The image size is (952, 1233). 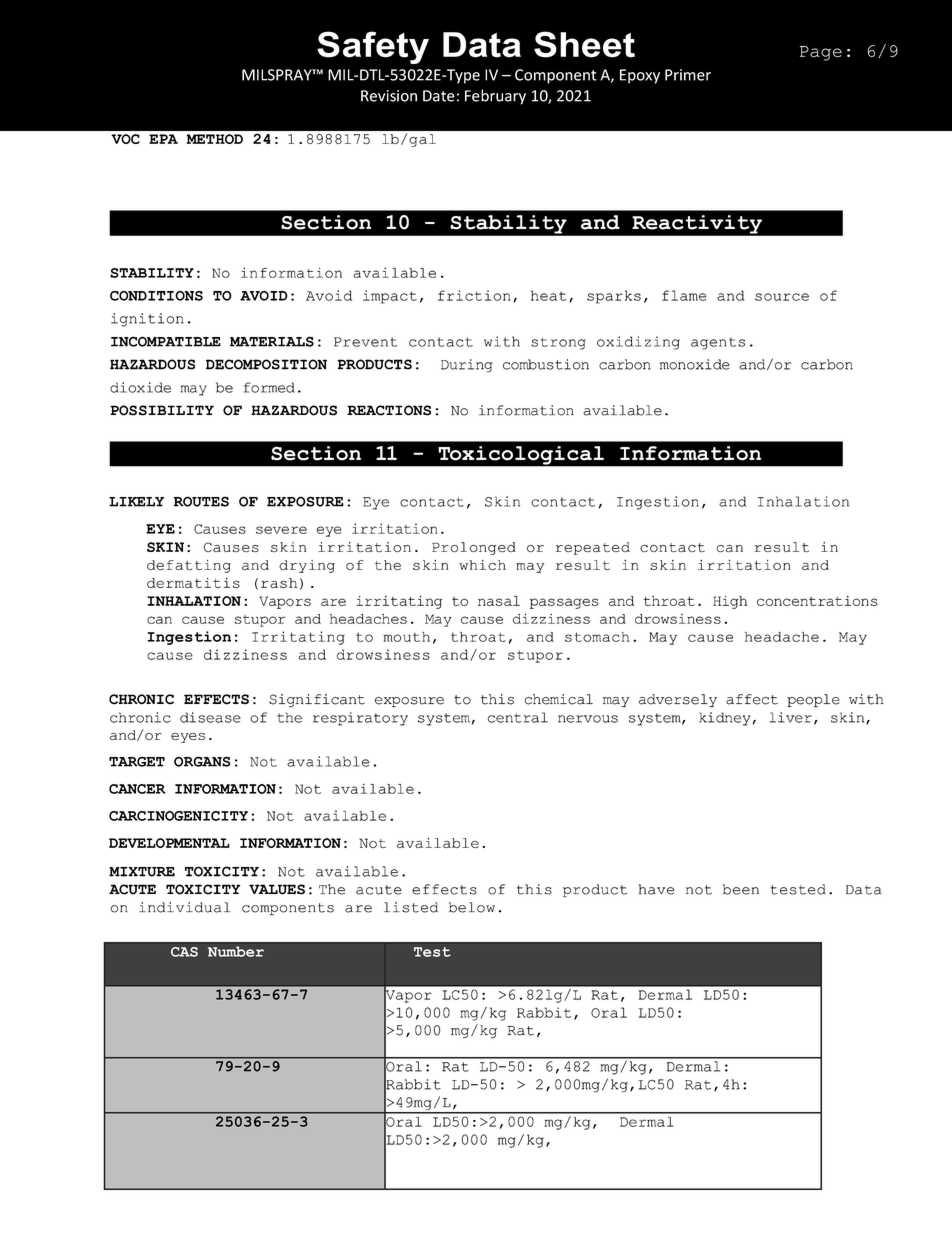 What do you see at coordinates (752, 699) in the screenshot?
I see `affect` at bounding box center [752, 699].
